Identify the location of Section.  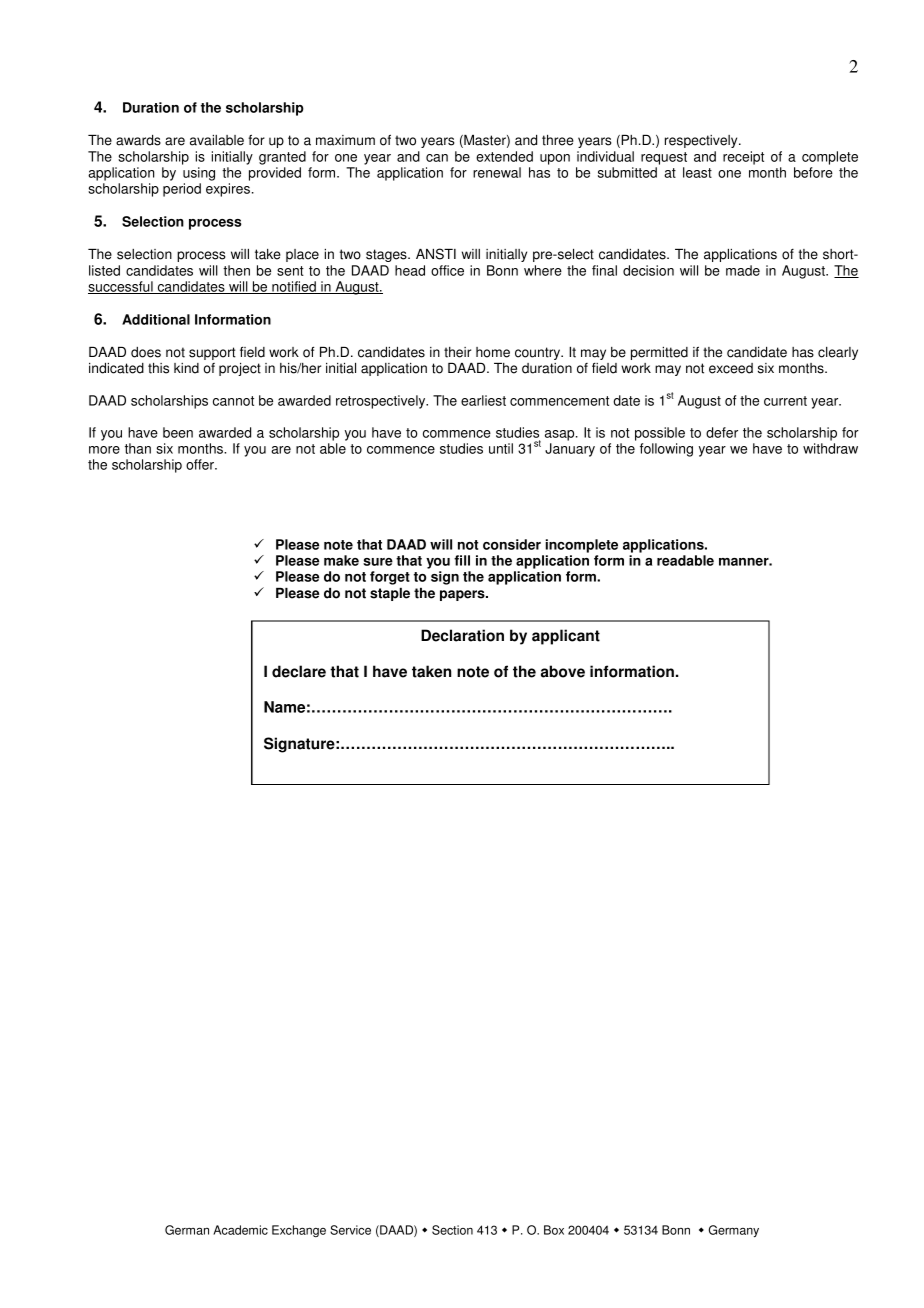
(452, 1230).
